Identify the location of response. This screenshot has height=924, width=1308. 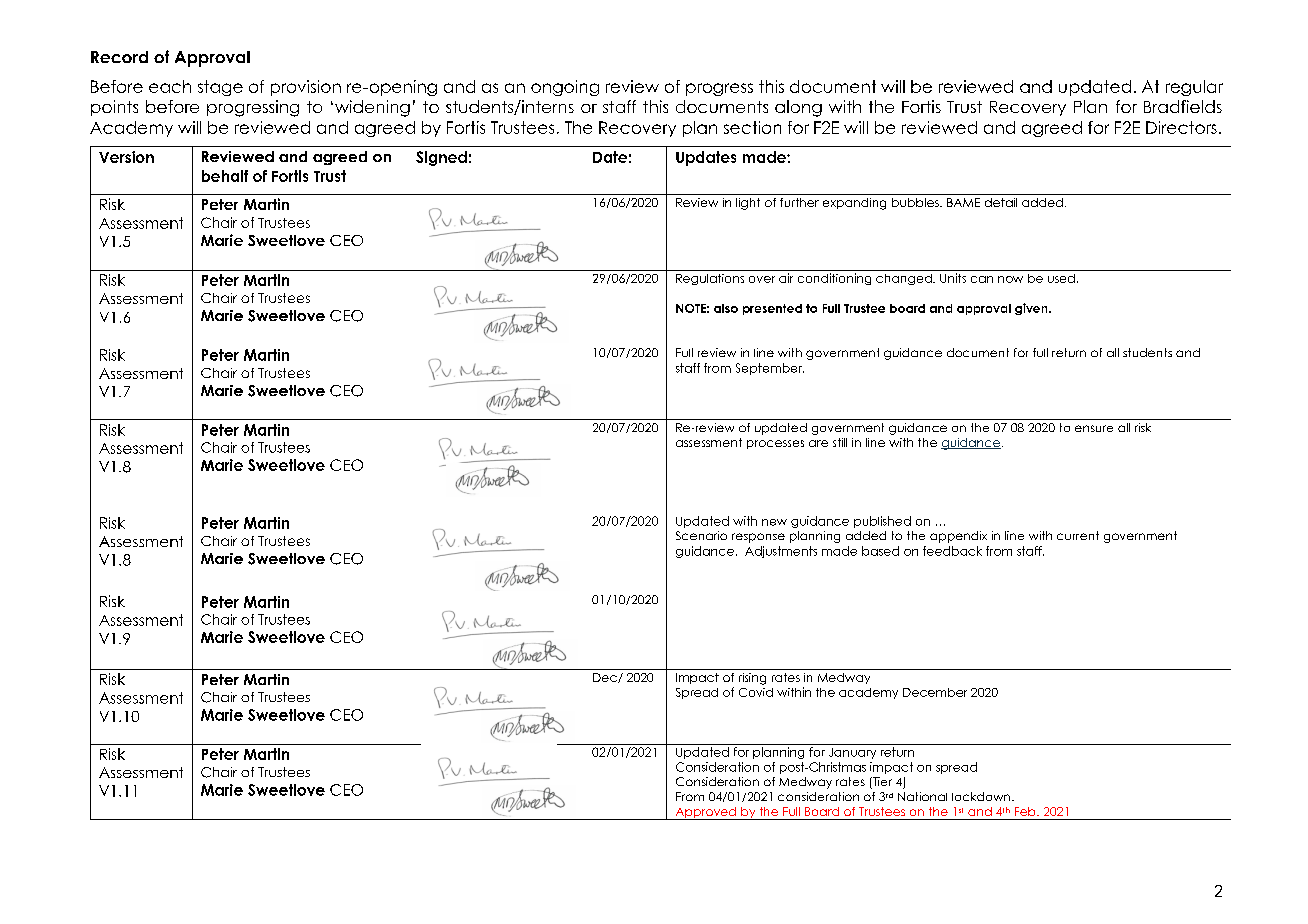
(758, 538).
